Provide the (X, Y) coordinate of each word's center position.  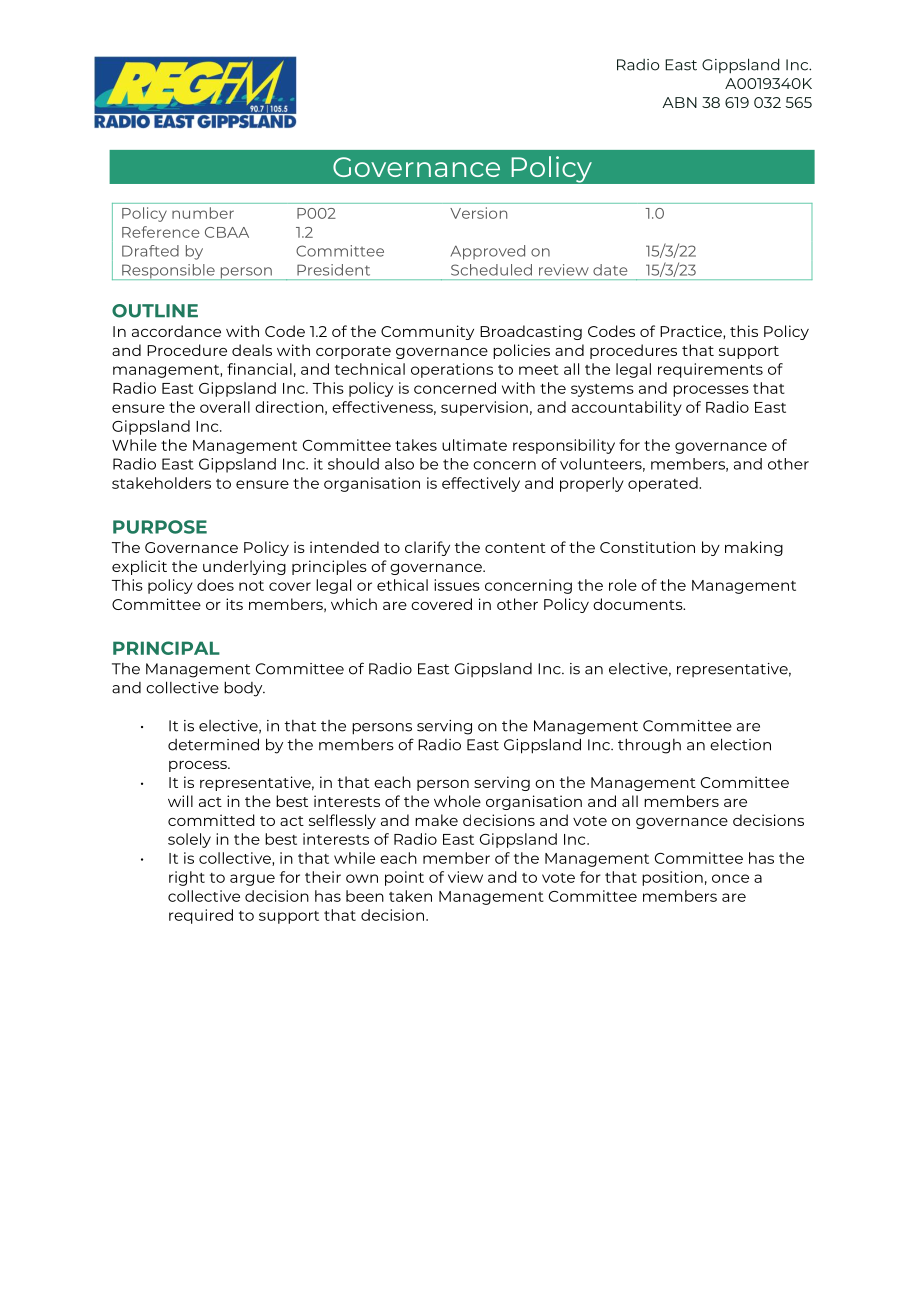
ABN (679, 102)
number (203, 213)
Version (478, 213)
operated (664, 484)
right (187, 878)
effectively (481, 484)
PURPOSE (160, 527)
